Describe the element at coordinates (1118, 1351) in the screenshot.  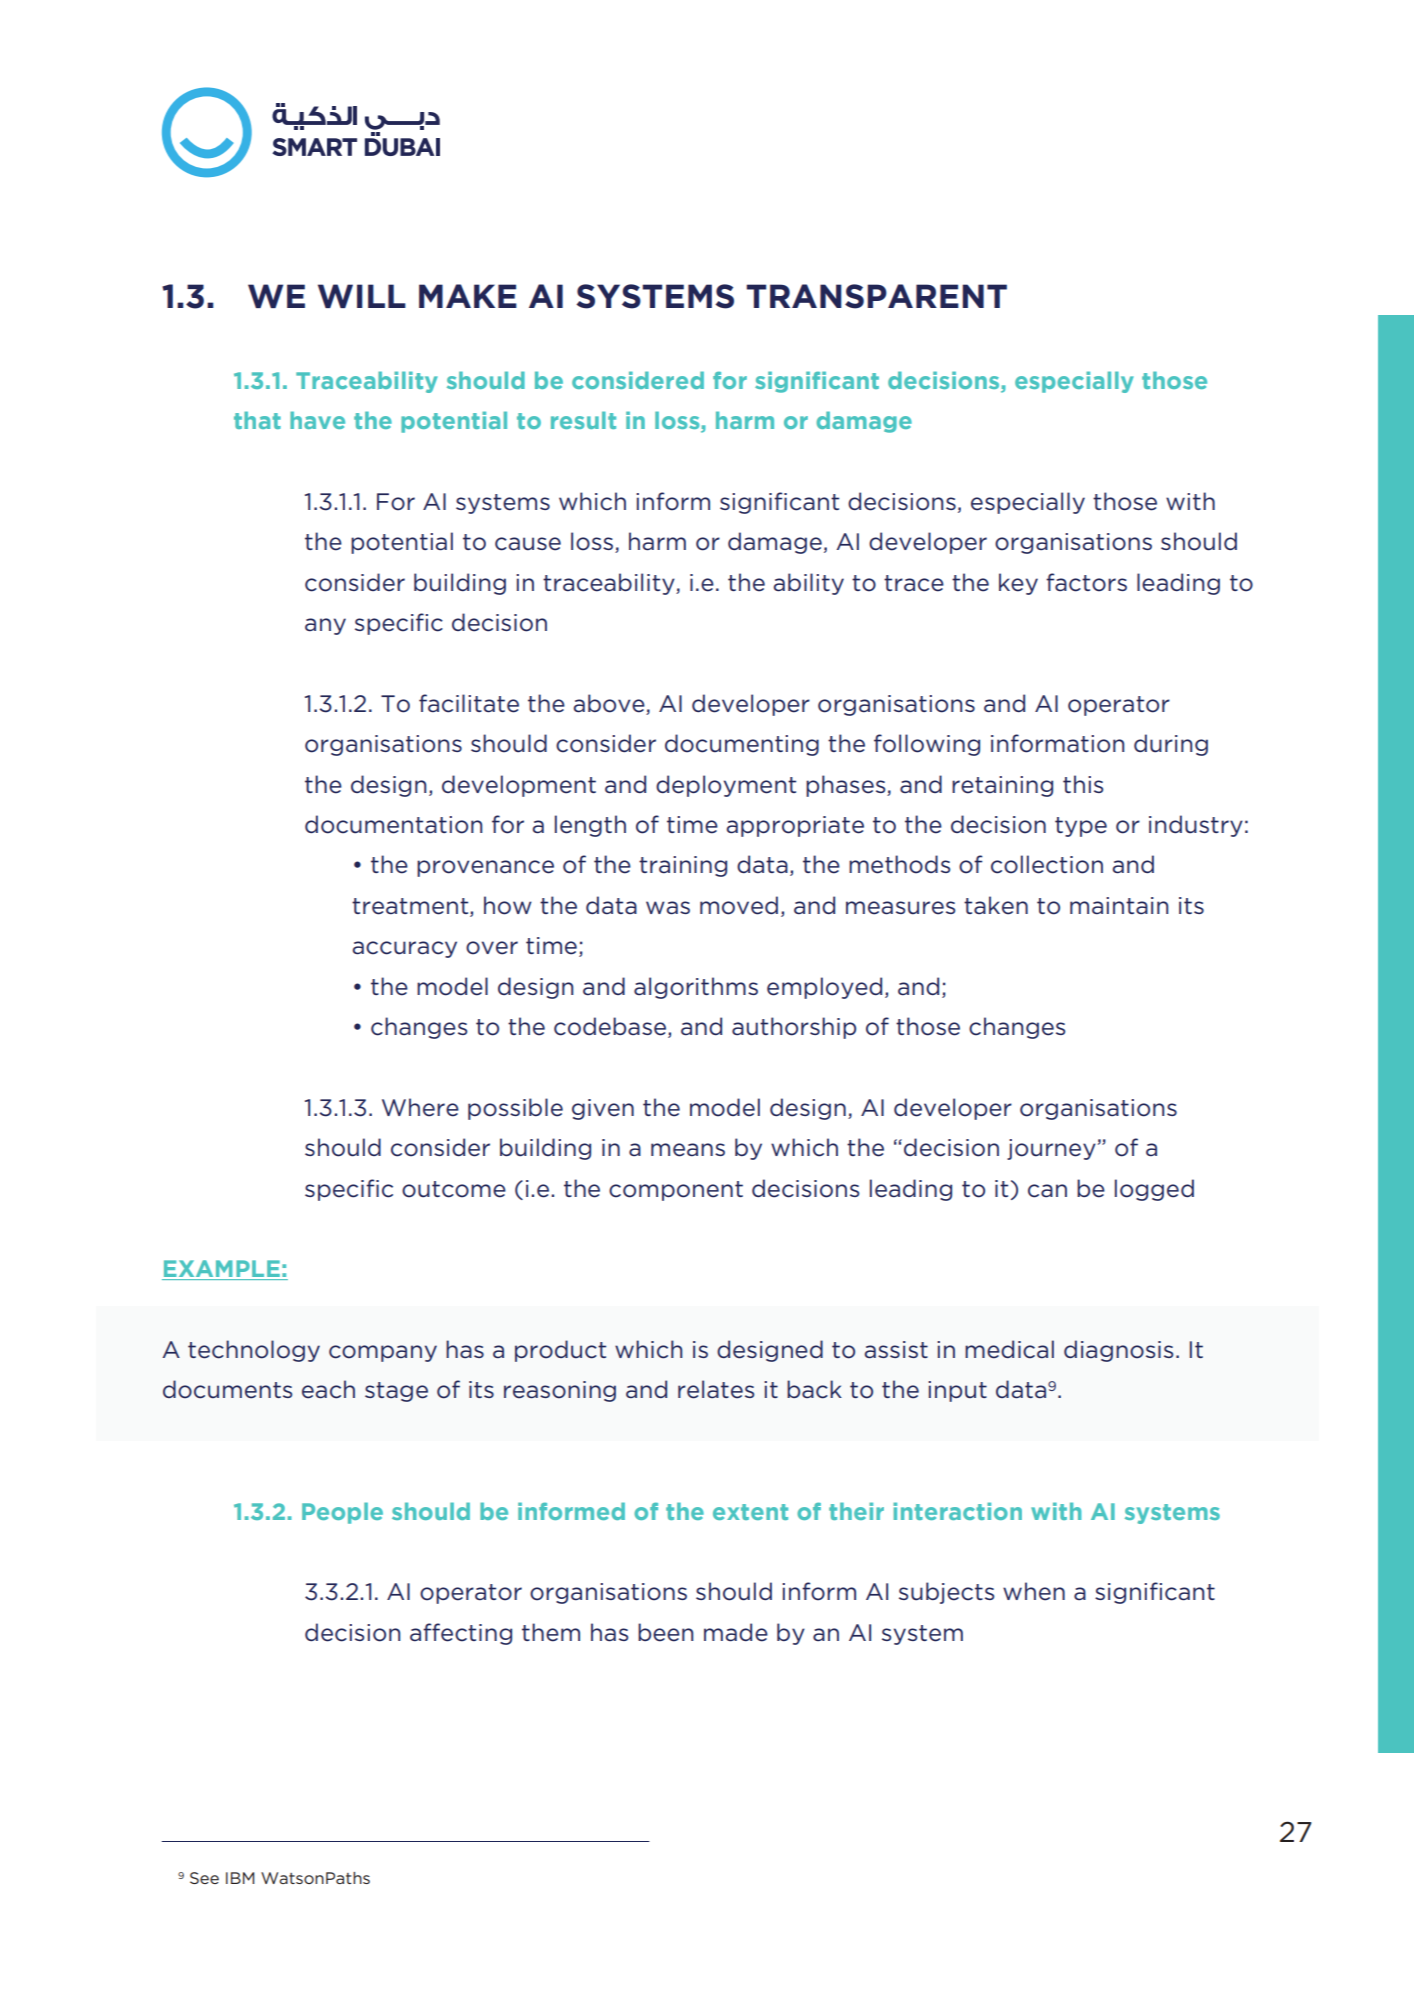
I see `diagnosis` at that location.
